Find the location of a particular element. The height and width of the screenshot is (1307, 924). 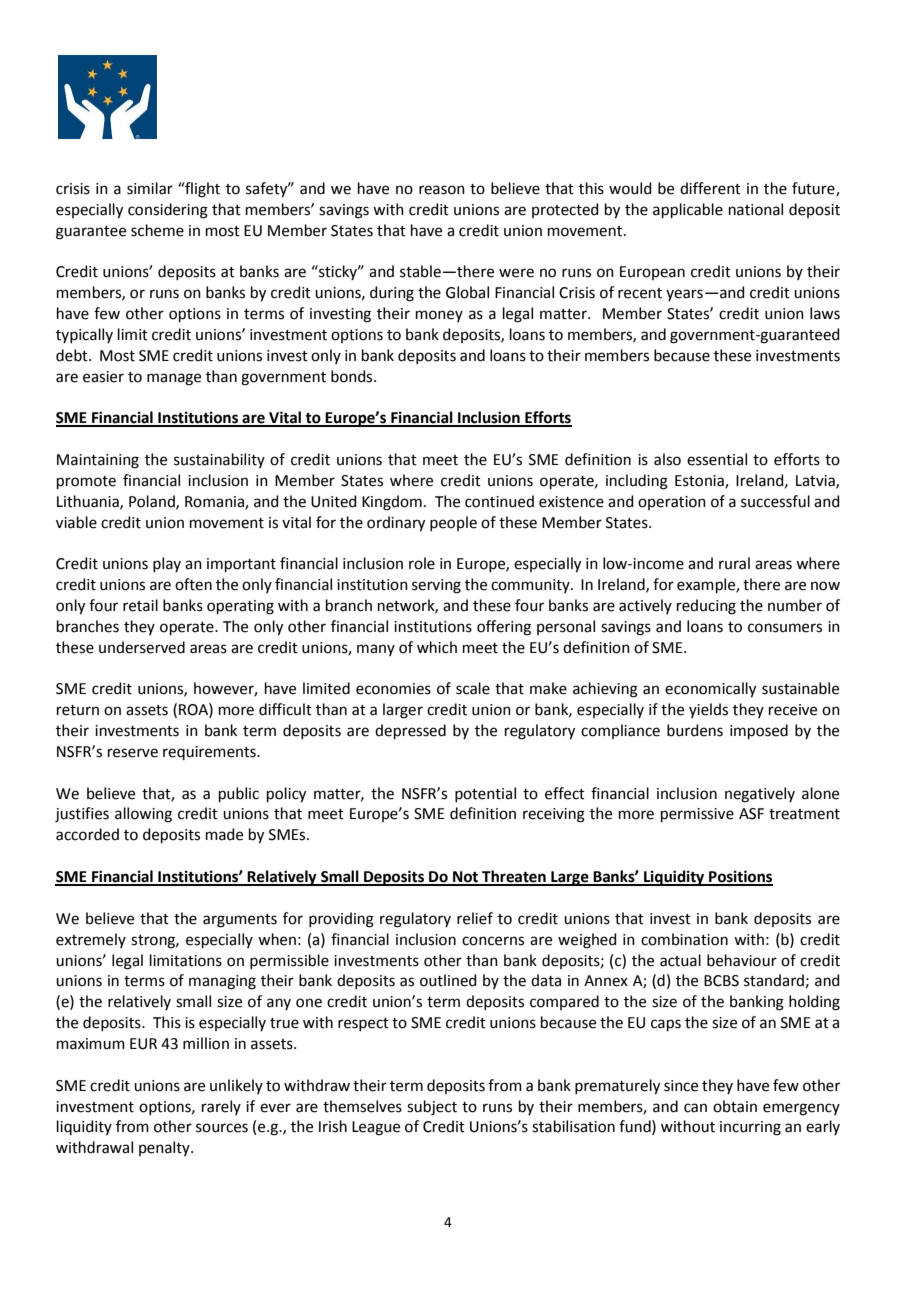

allowing is located at coordinates (143, 815).
